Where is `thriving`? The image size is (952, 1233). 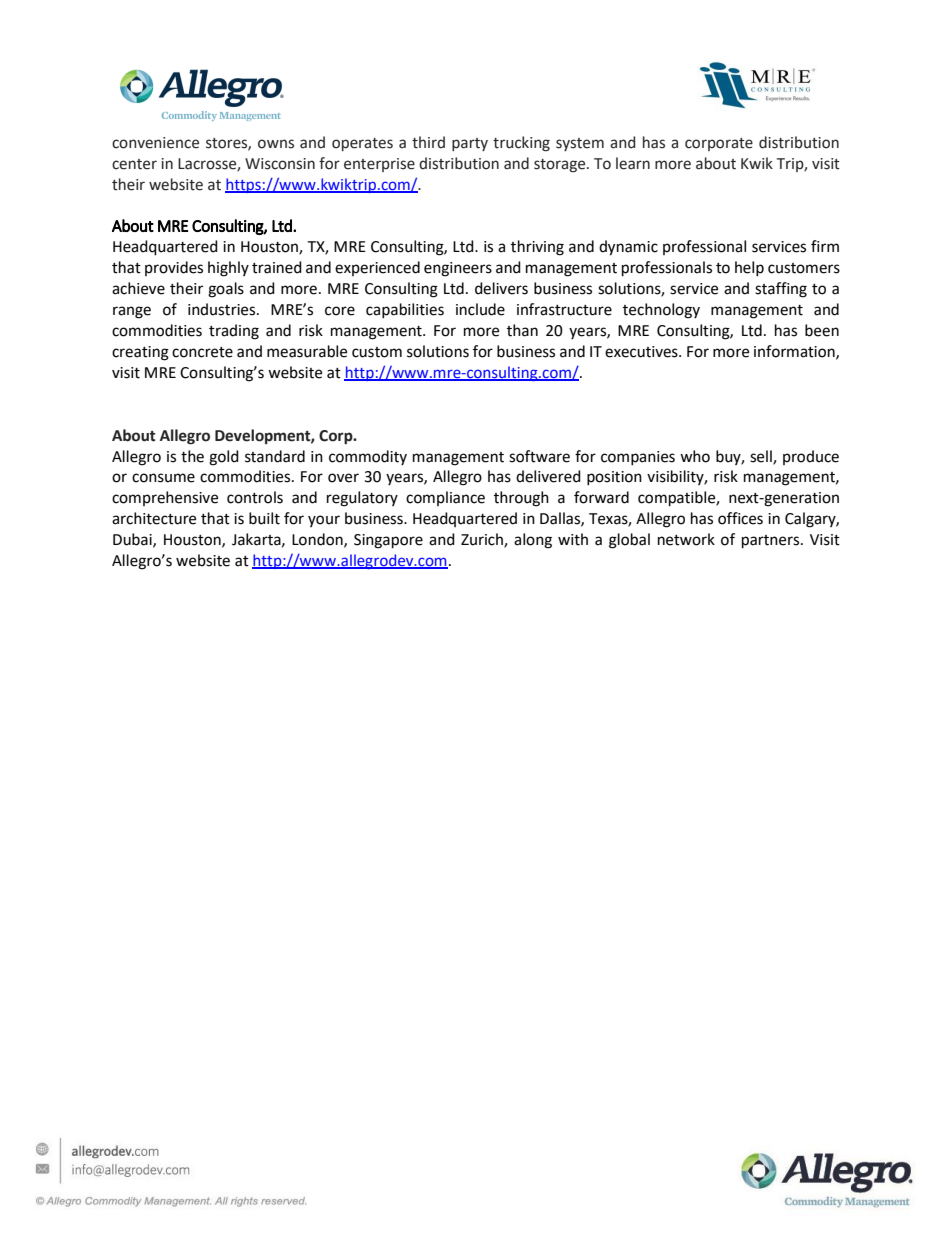 thriving is located at coordinates (537, 248).
